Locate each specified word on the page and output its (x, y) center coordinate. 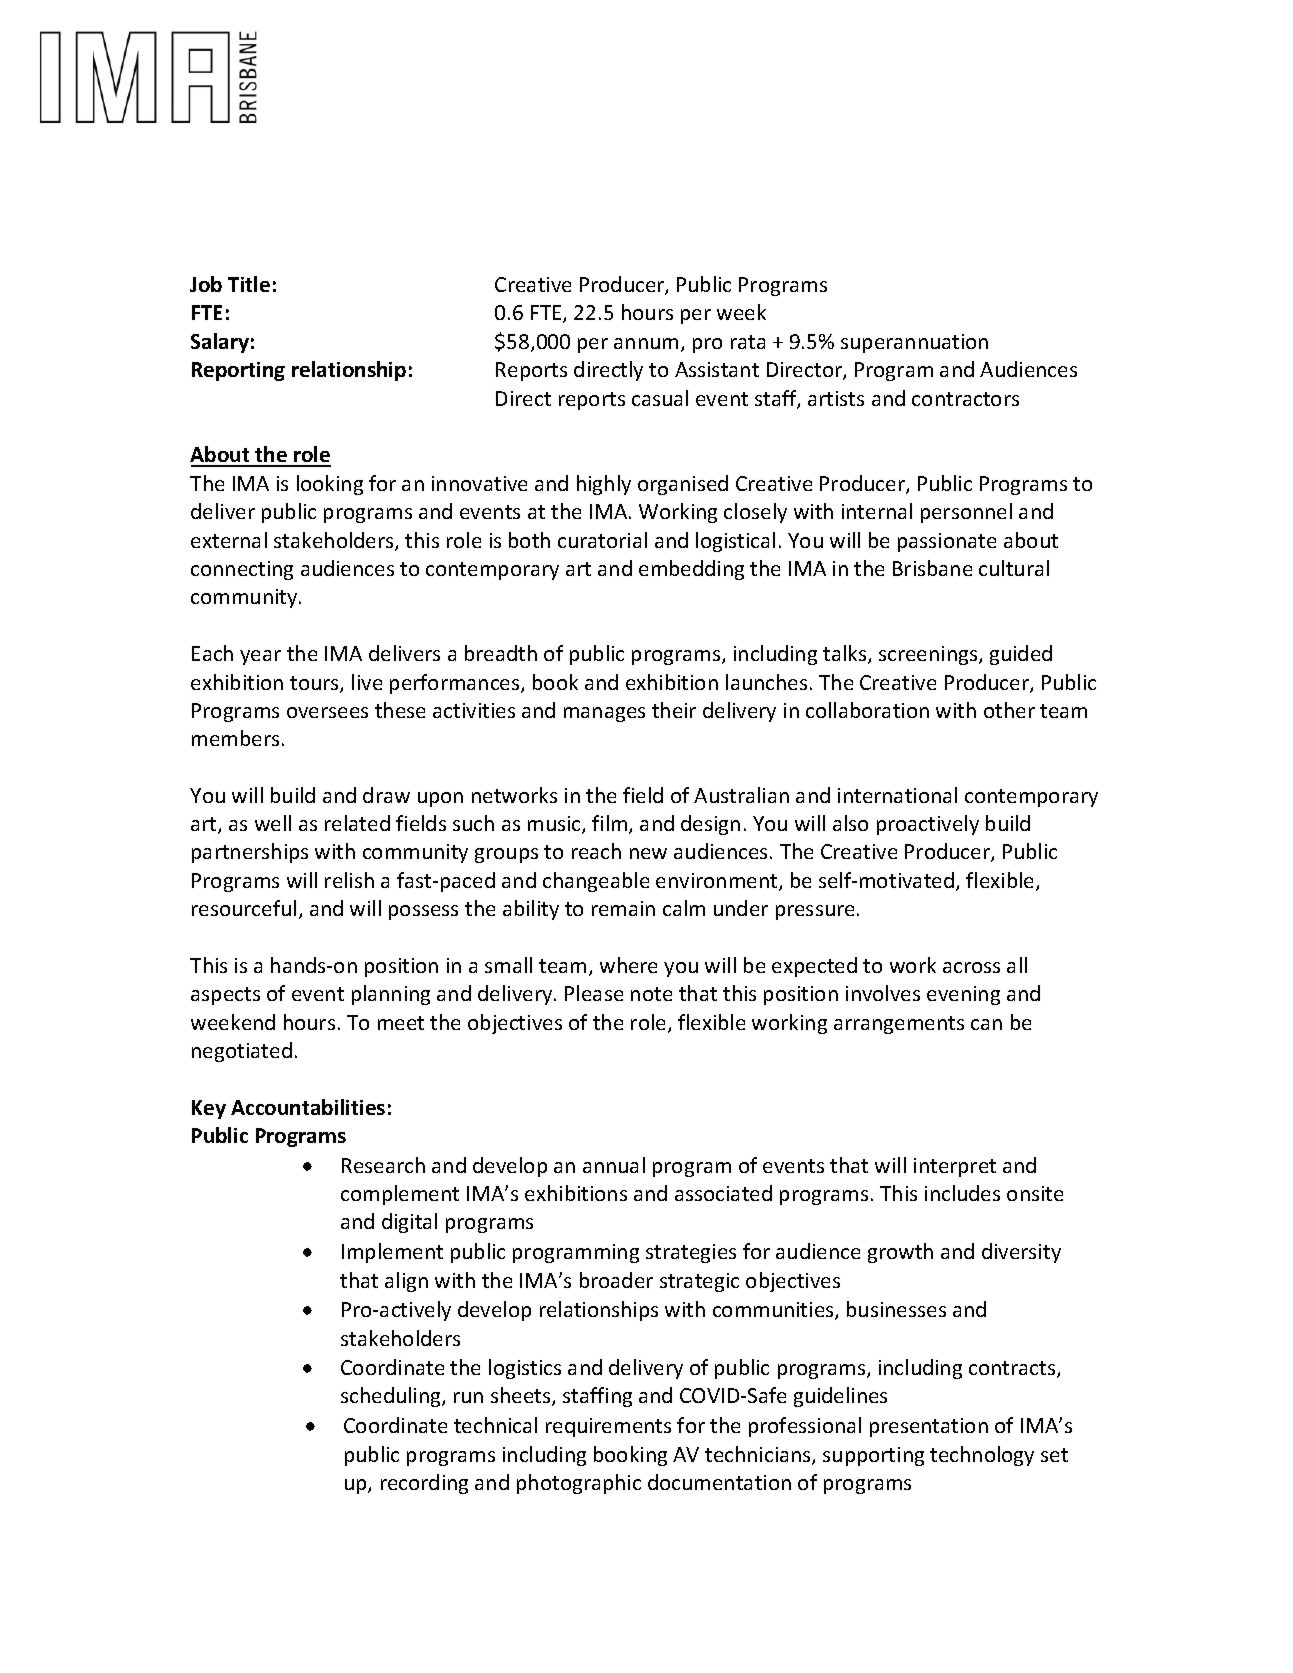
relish (349, 880)
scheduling (392, 1397)
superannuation (914, 343)
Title (249, 284)
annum (646, 343)
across (971, 967)
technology (982, 1456)
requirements (608, 1427)
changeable (596, 882)
